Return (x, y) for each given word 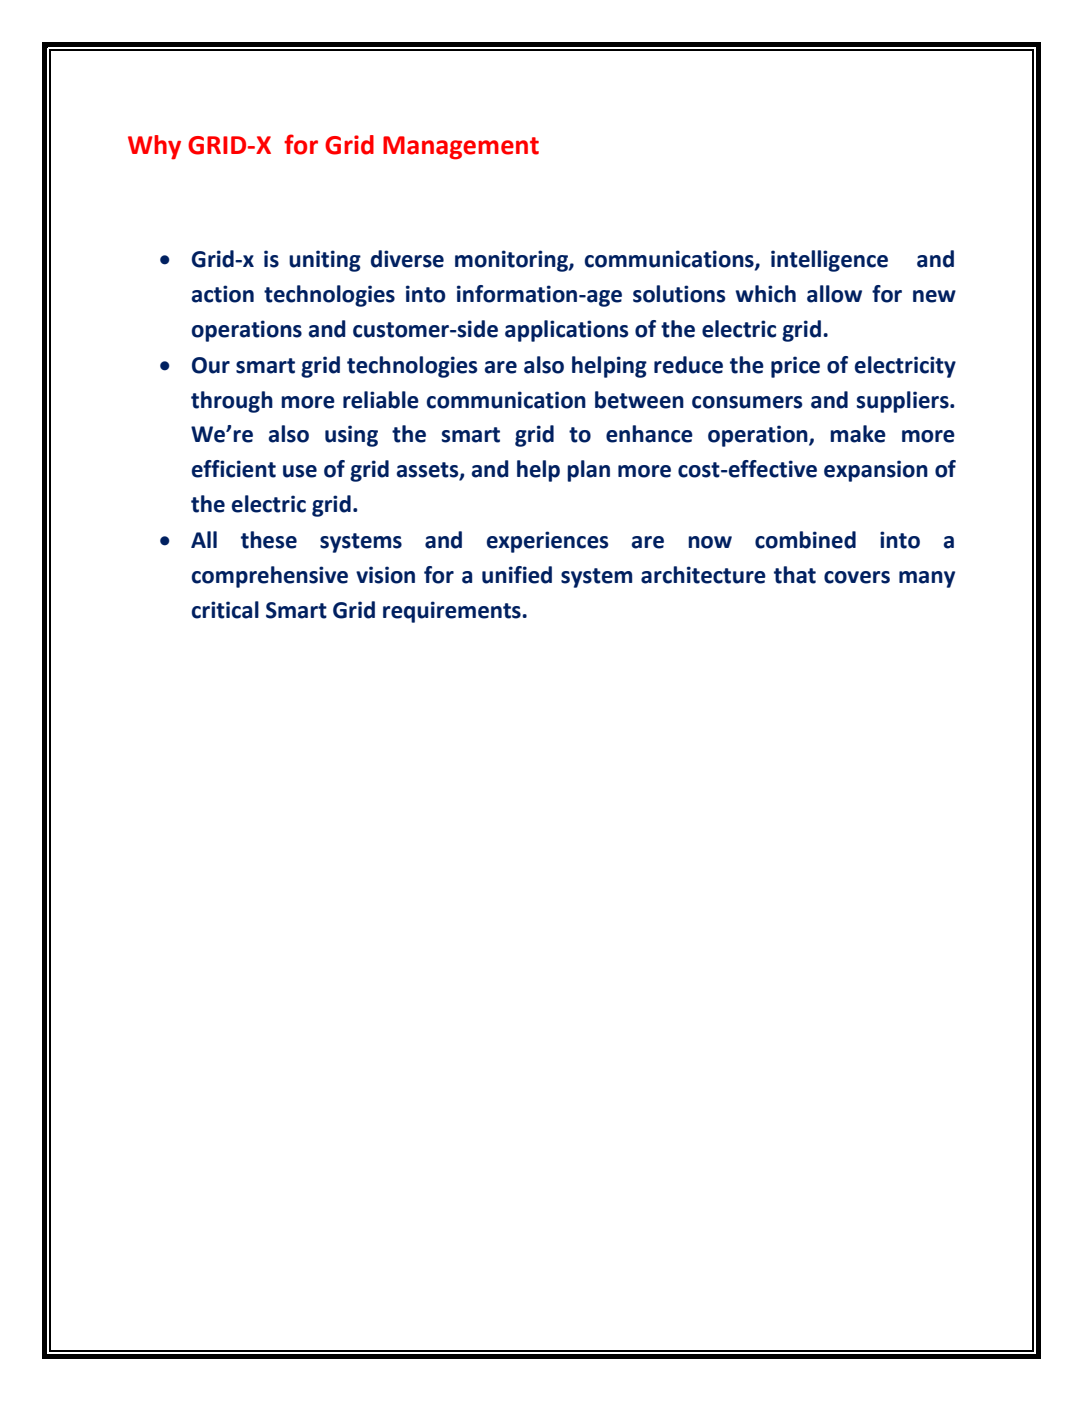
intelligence (829, 261)
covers (857, 577)
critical (225, 610)
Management (461, 148)
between (639, 400)
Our (211, 365)
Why (154, 147)
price (795, 367)
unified (517, 575)
